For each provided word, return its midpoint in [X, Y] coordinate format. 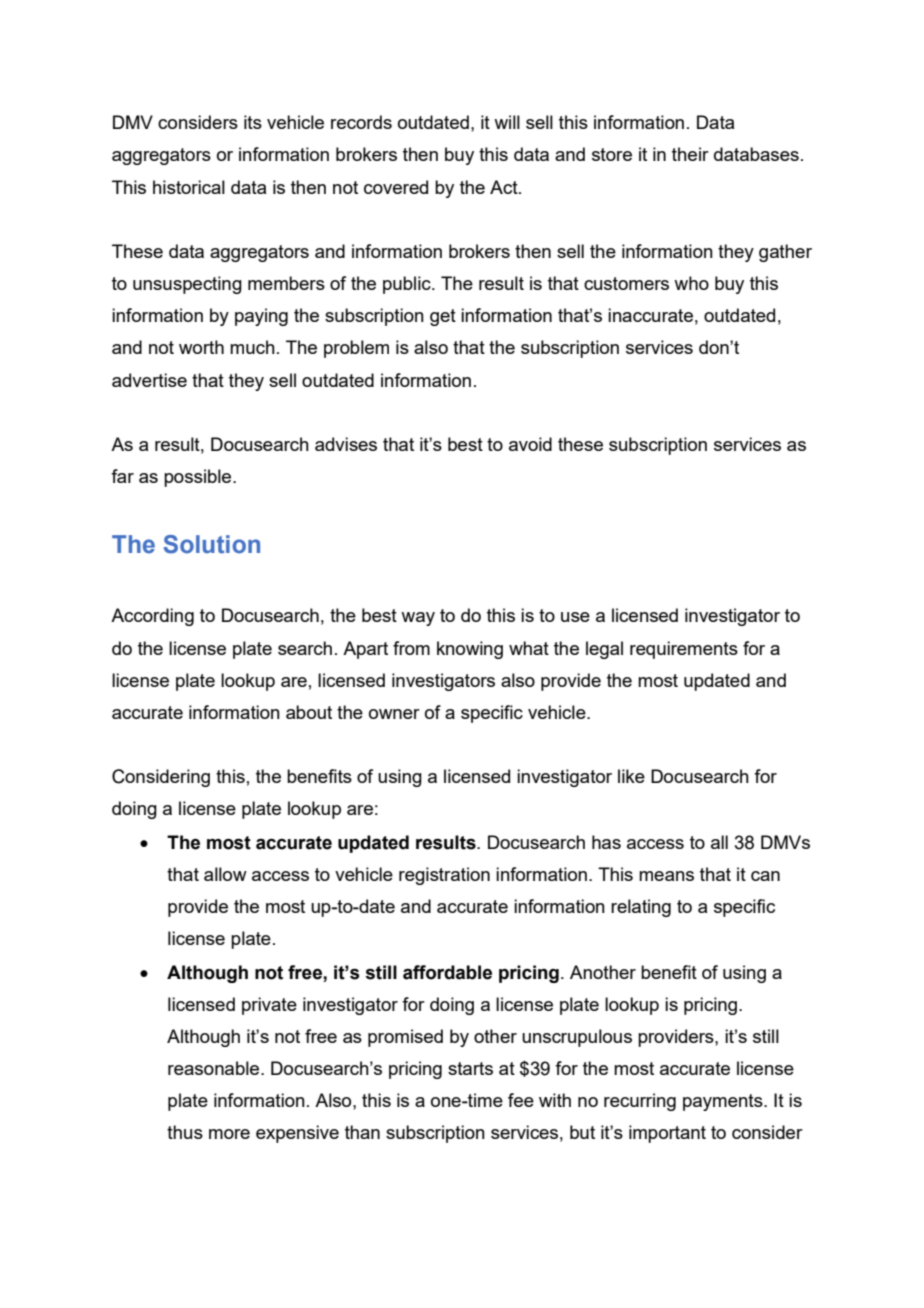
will [507, 122]
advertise [149, 380]
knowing [470, 650]
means [666, 876]
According [152, 617]
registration [444, 876]
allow [225, 874]
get [443, 317]
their [690, 154]
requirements [684, 650]
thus [185, 1132]
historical [189, 187]
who [691, 283]
